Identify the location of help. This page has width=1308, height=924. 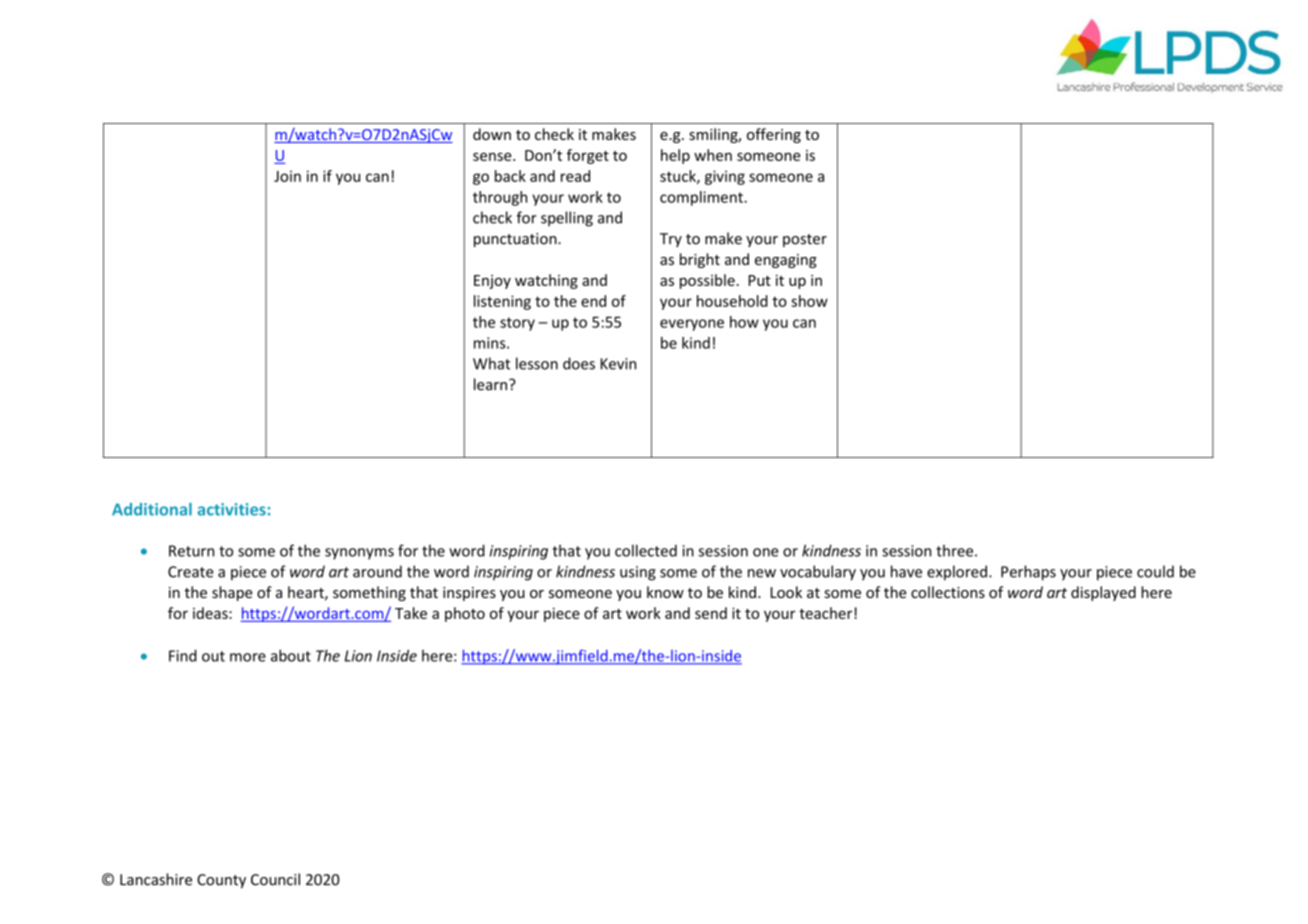
(675, 156).
